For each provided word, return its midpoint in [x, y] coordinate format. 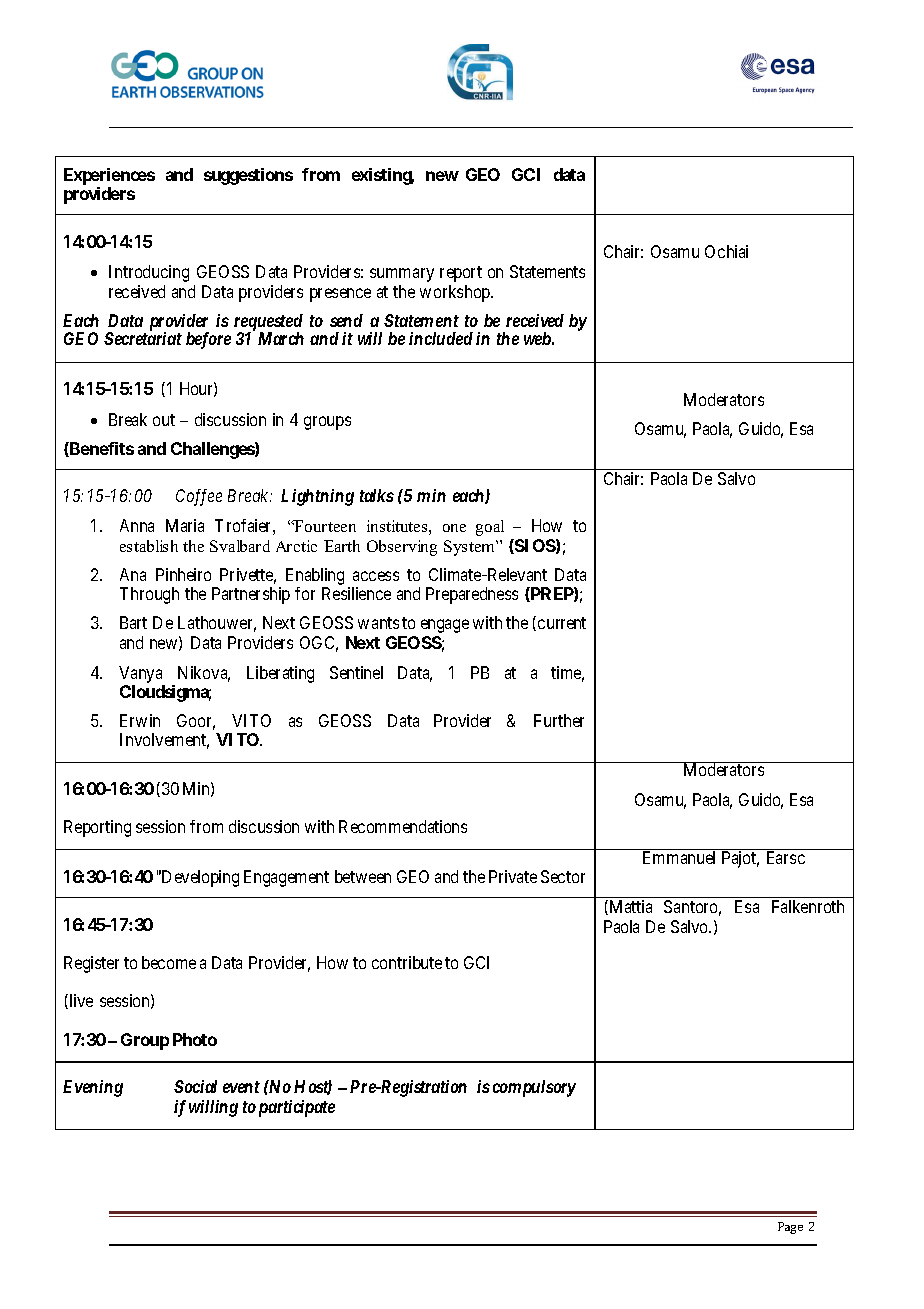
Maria [185, 525]
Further [559, 720]
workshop [456, 293]
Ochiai [726, 251]
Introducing [149, 273]
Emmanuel [679, 857]
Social [195, 1086]
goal [490, 528]
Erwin [140, 720]
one [454, 528]
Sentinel [356, 672]
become [169, 962]
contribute [407, 962]
